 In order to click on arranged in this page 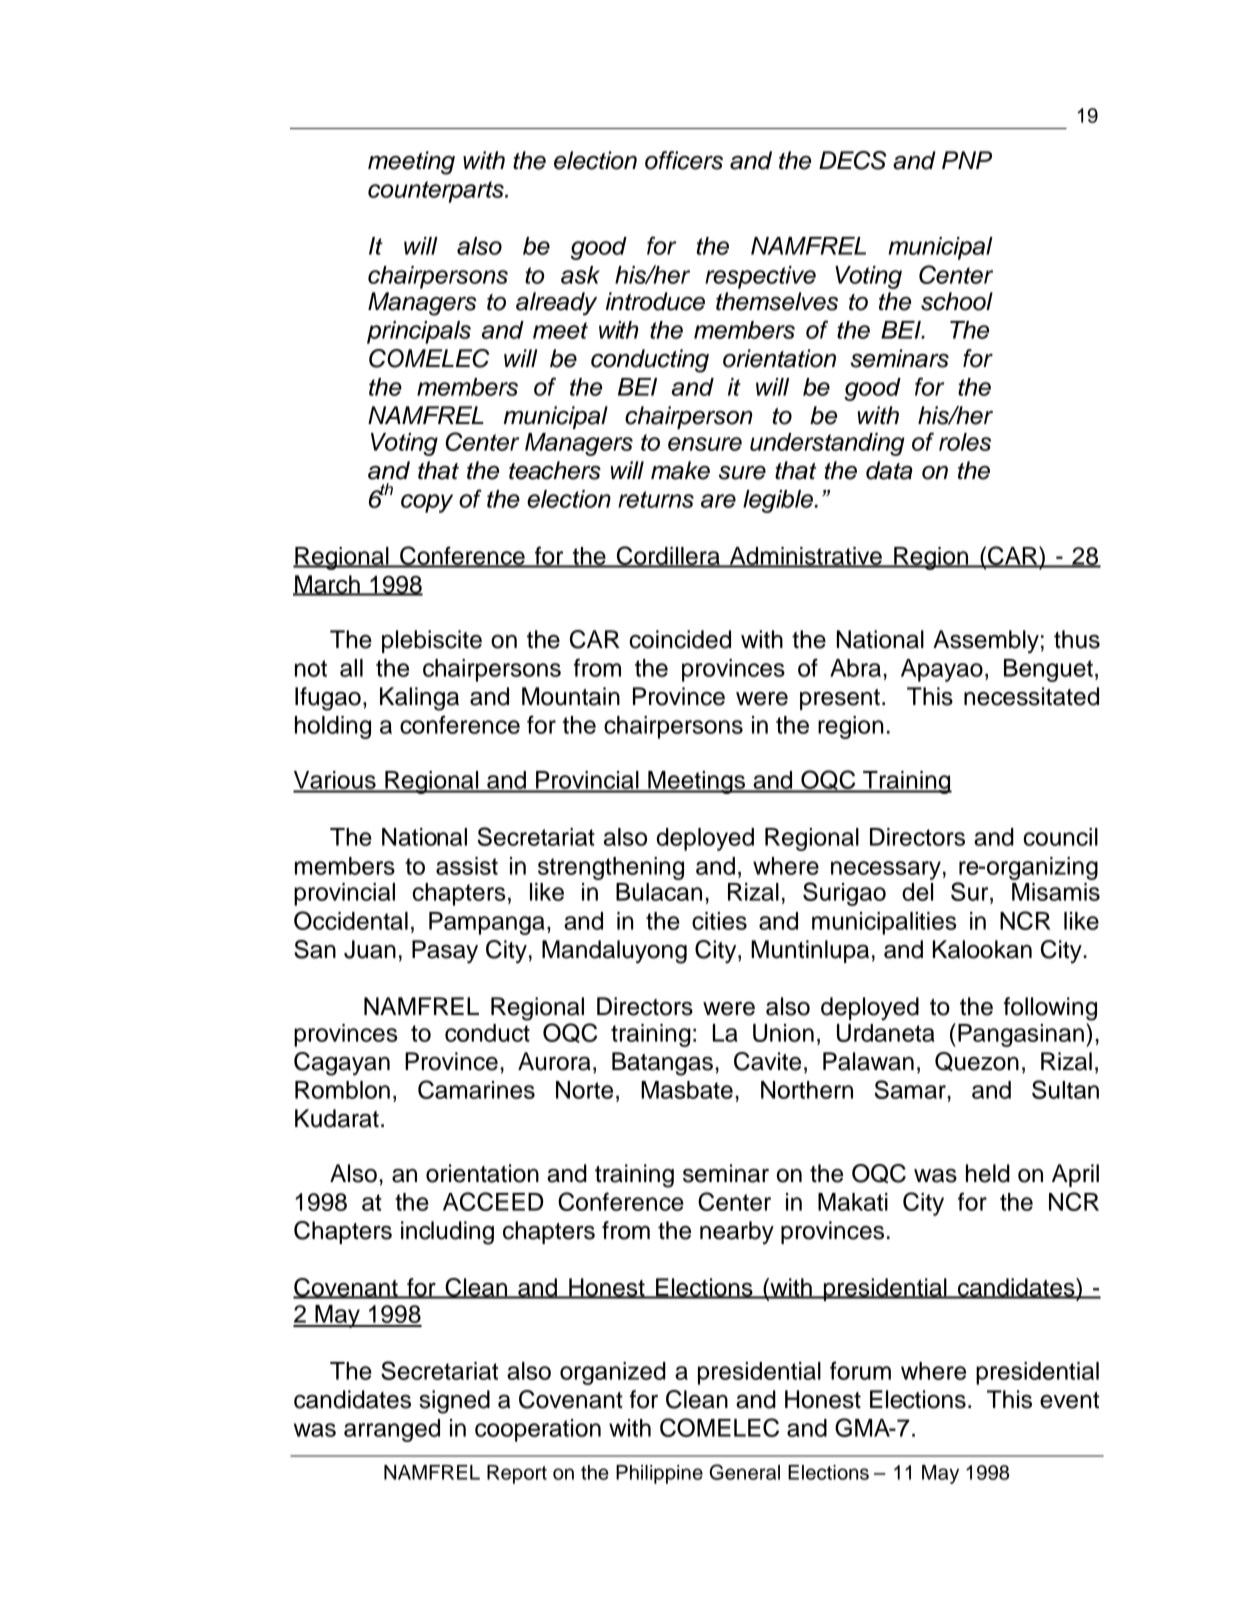, I will do `click(392, 1430)`.
